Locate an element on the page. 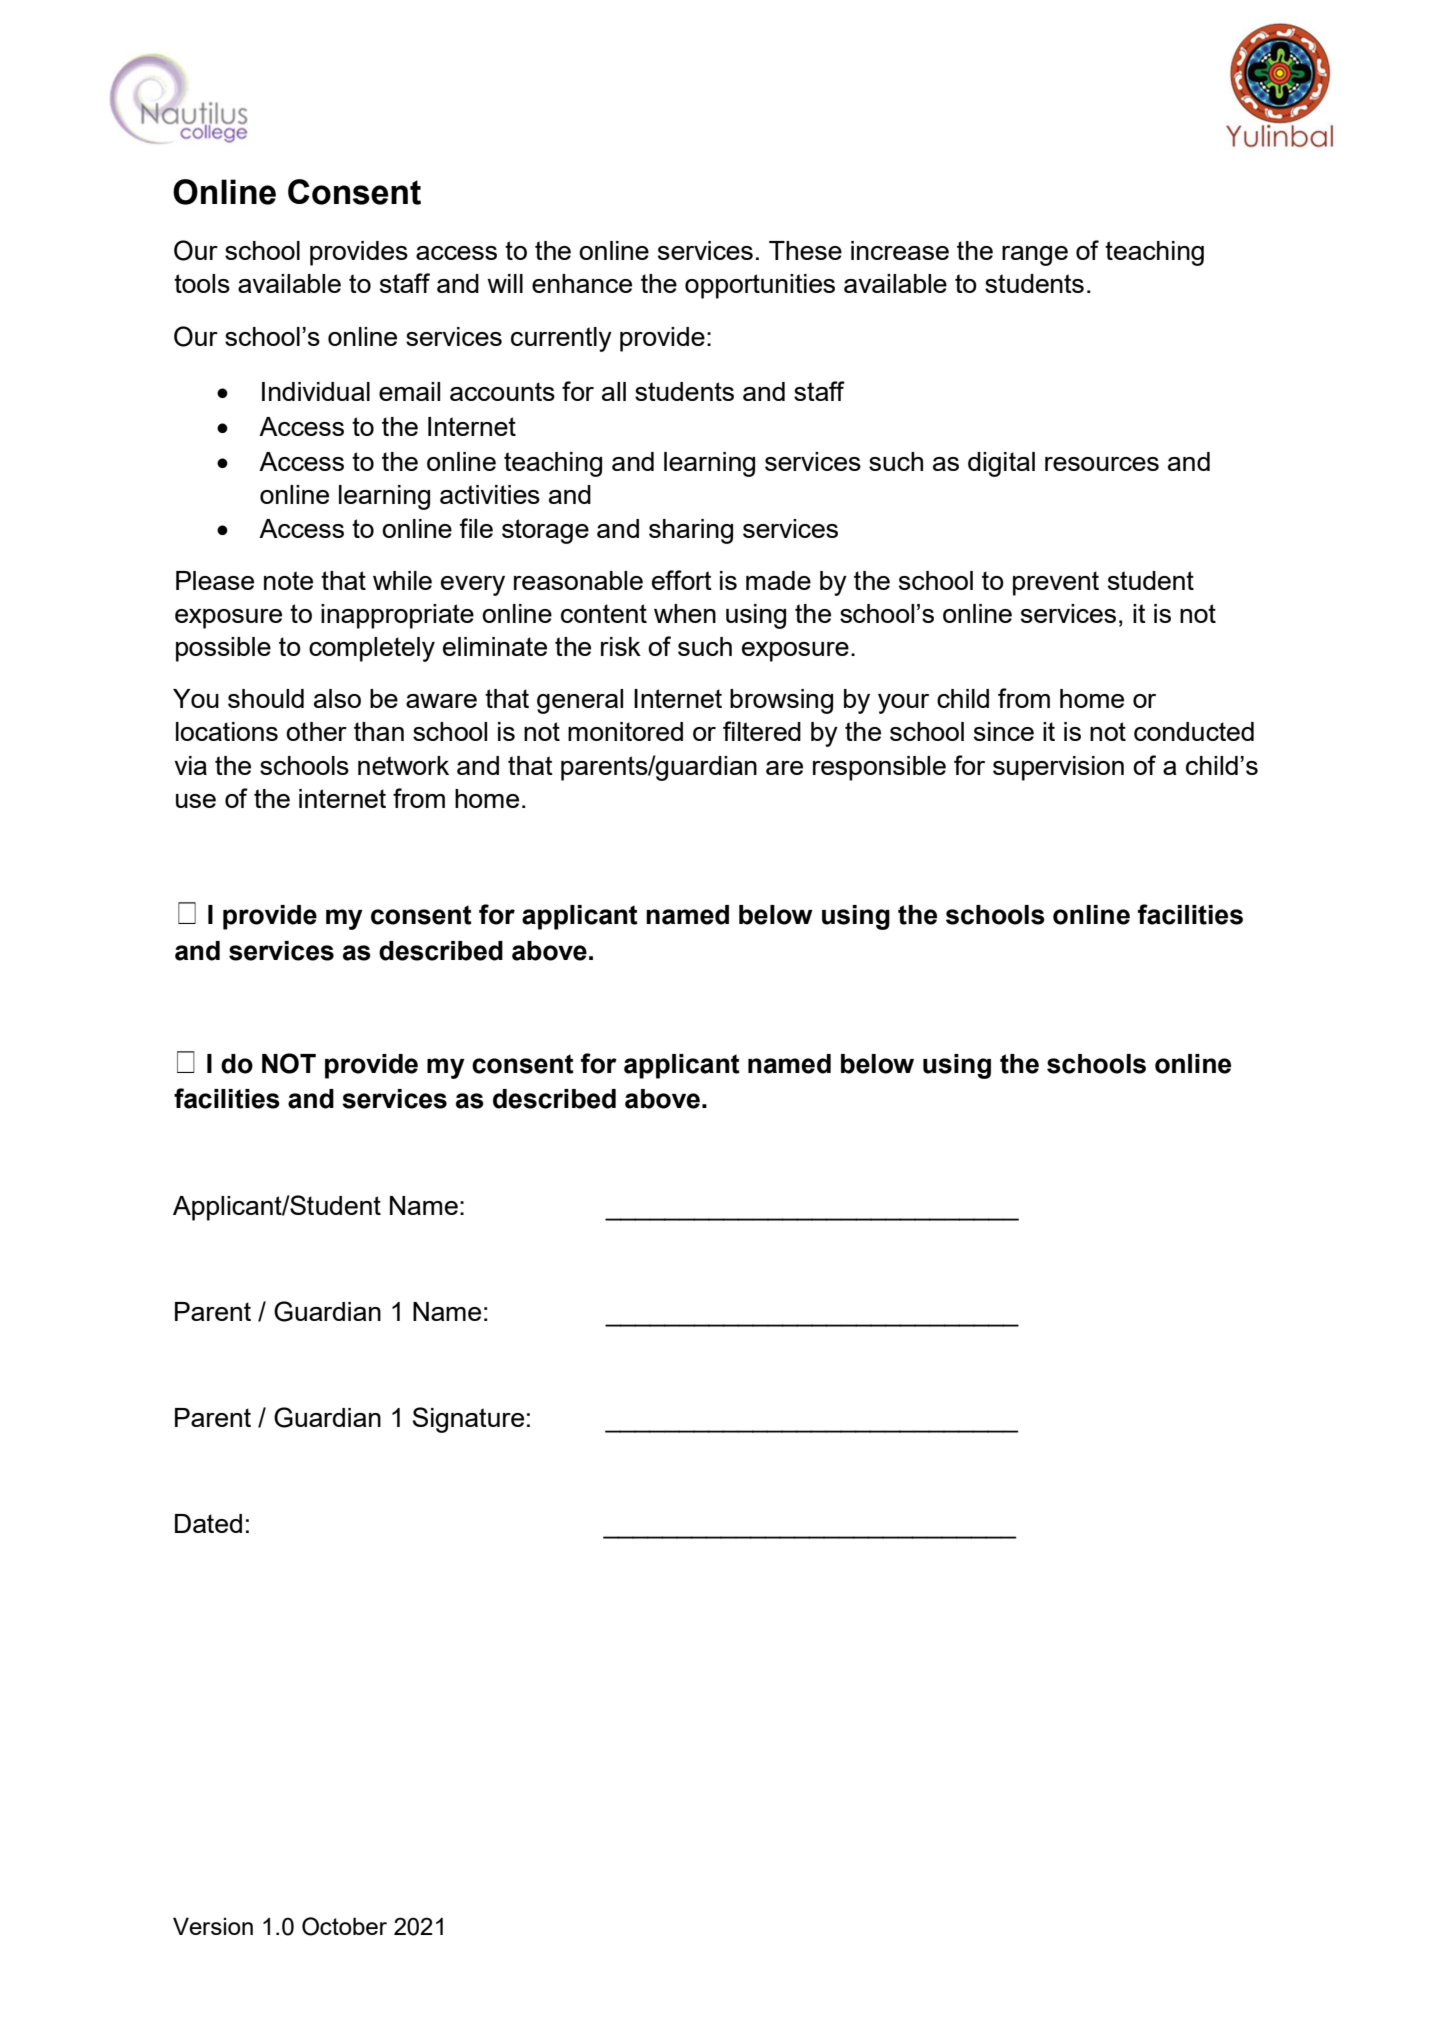 This image has width=1432, height=2025. monitored is located at coordinates (625, 731).
